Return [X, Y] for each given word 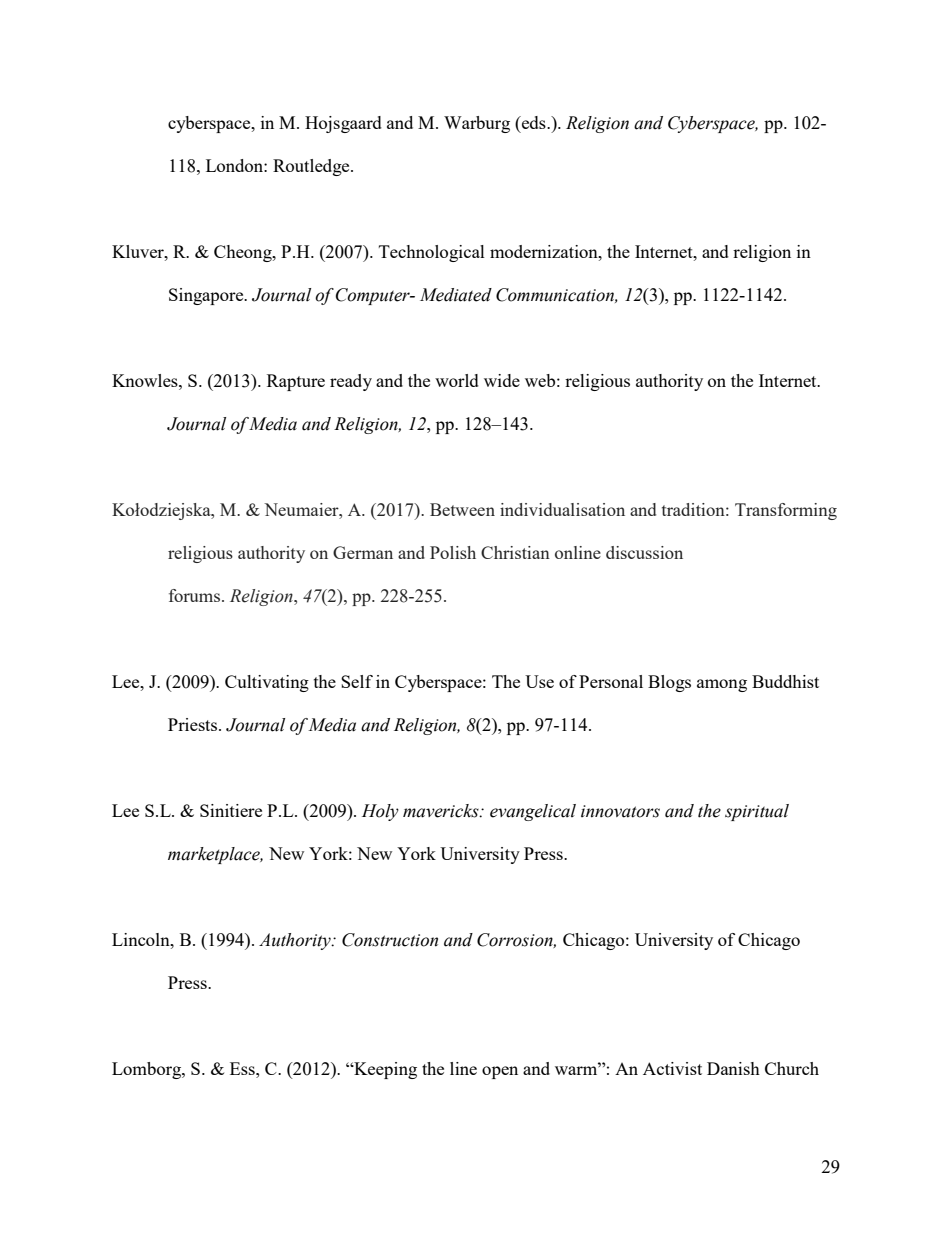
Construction [390, 940]
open [500, 1072]
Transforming [786, 511]
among [722, 685]
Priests [194, 724]
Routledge [312, 167]
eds [534, 122]
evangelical [533, 812]
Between [462, 509]
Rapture [296, 382]
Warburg [477, 124]
